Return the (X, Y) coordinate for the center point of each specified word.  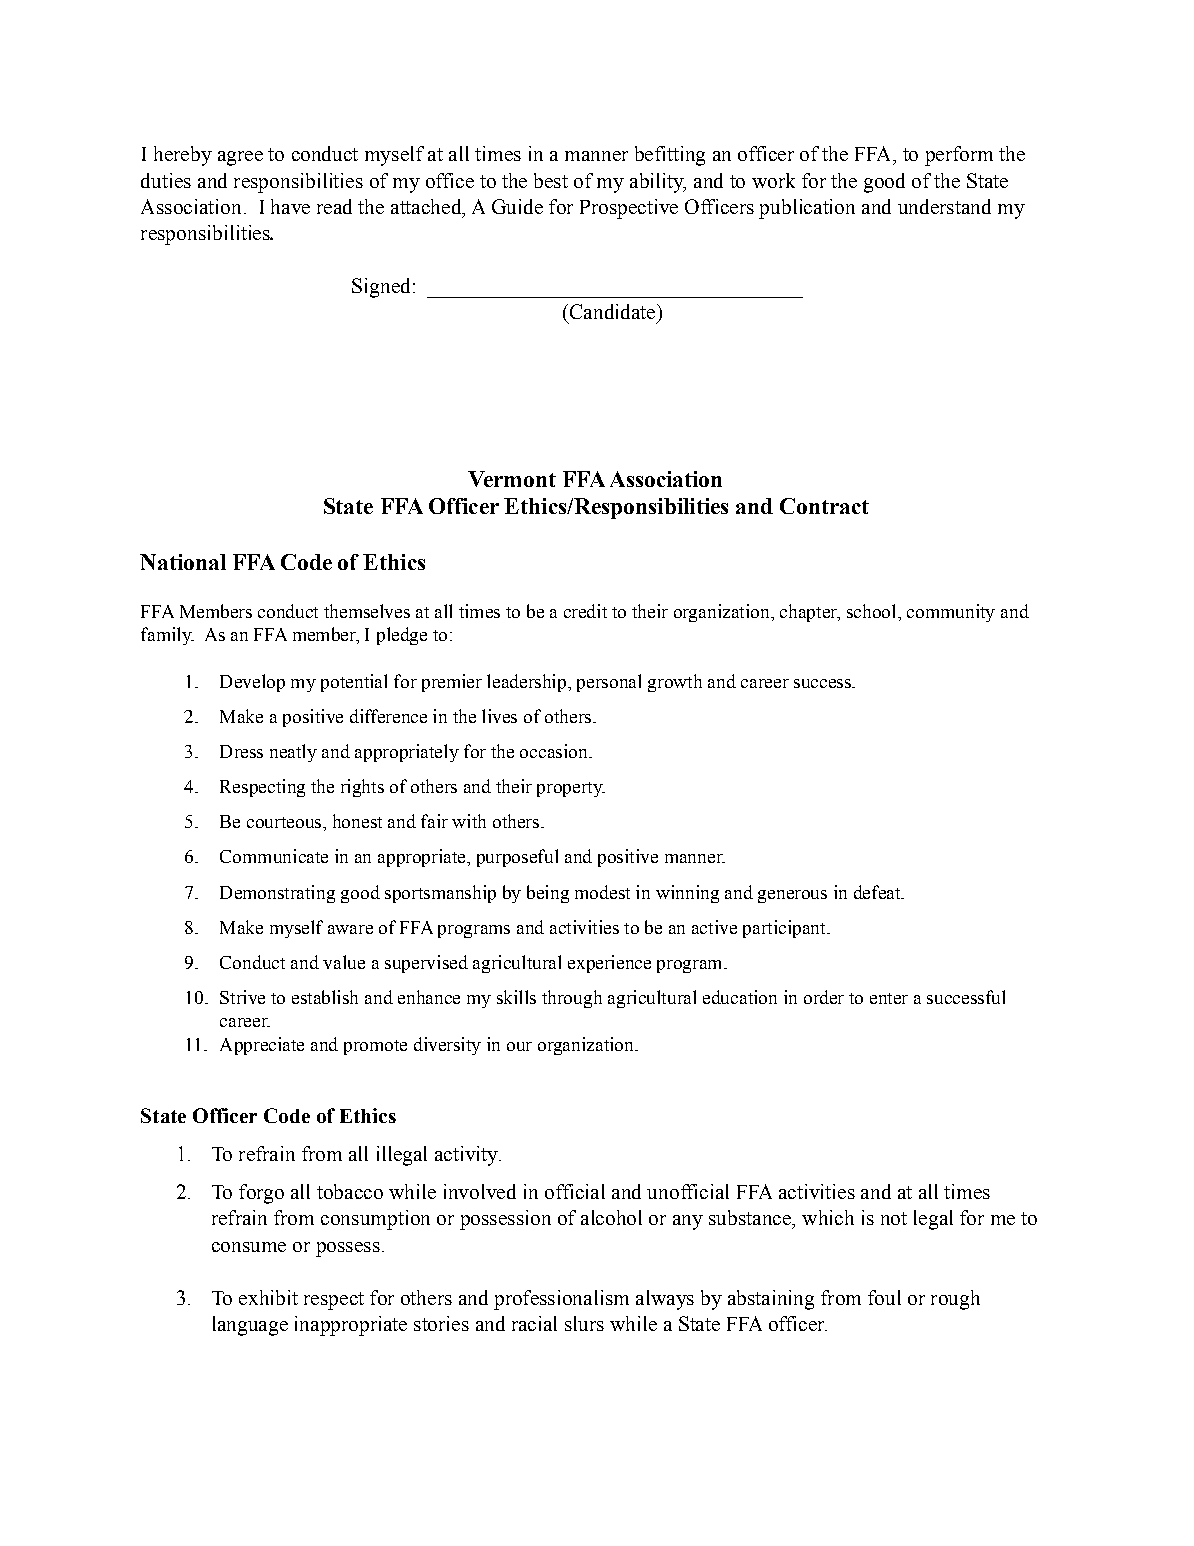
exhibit (268, 1297)
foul (884, 1297)
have (290, 206)
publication (807, 209)
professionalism (561, 1300)
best (551, 180)
